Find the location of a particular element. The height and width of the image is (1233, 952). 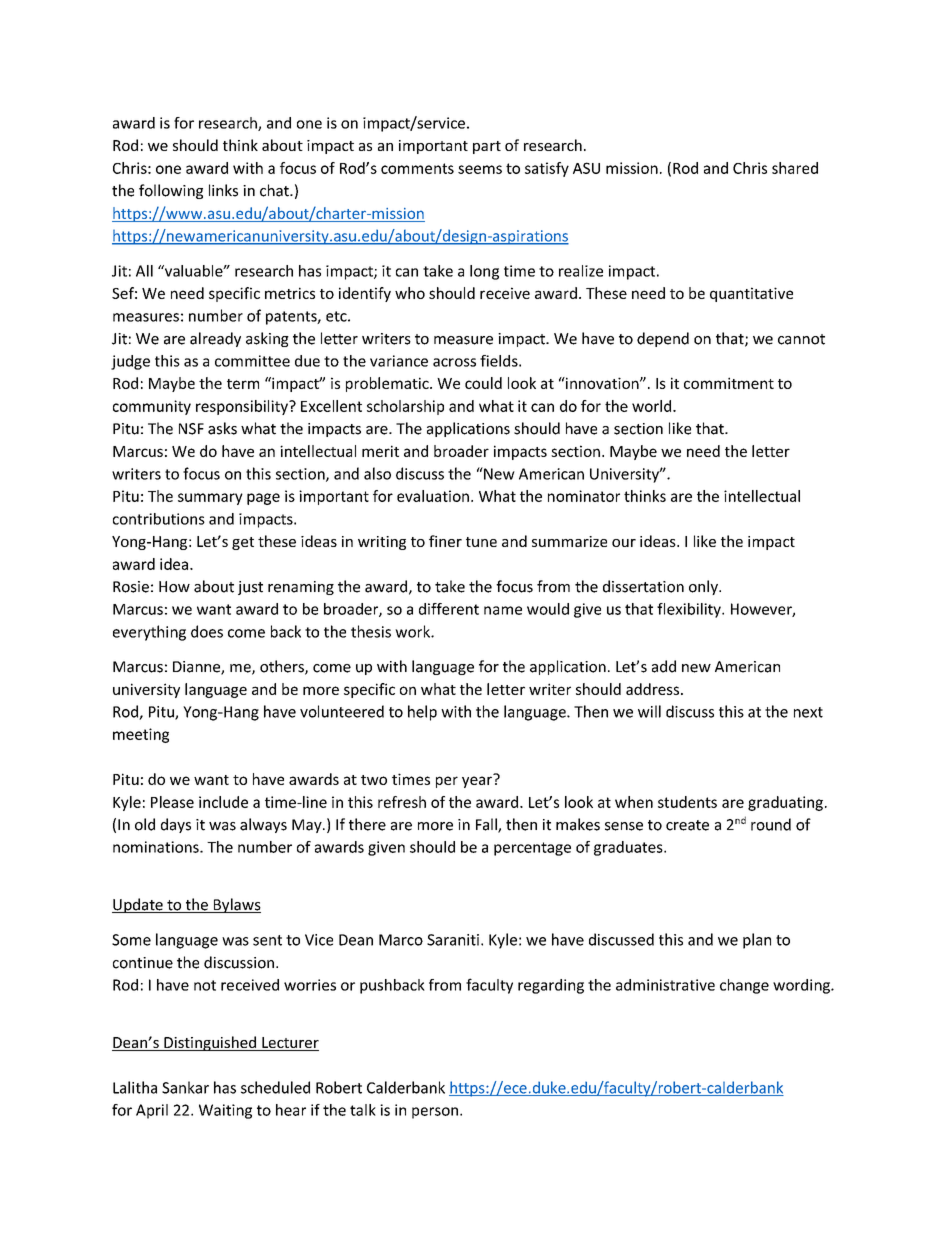

flexibility is located at coordinates (690, 610).
